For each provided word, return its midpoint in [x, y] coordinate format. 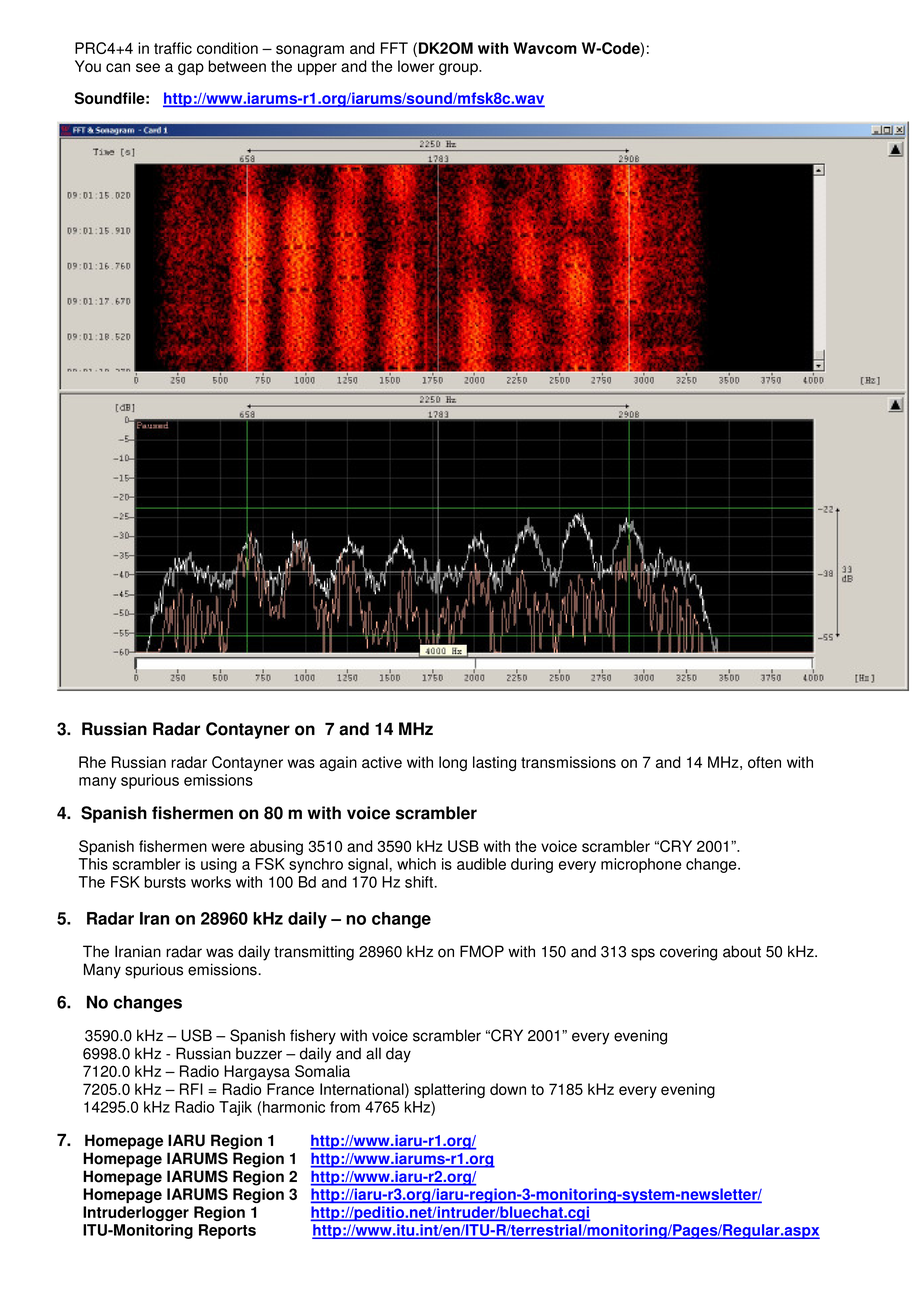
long [453, 763]
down [508, 1089]
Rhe [92, 762]
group [459, 69]
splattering [449, 1090]
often [764, 762]
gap [191, 69]
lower [416, 66]
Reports [227, 1231]
